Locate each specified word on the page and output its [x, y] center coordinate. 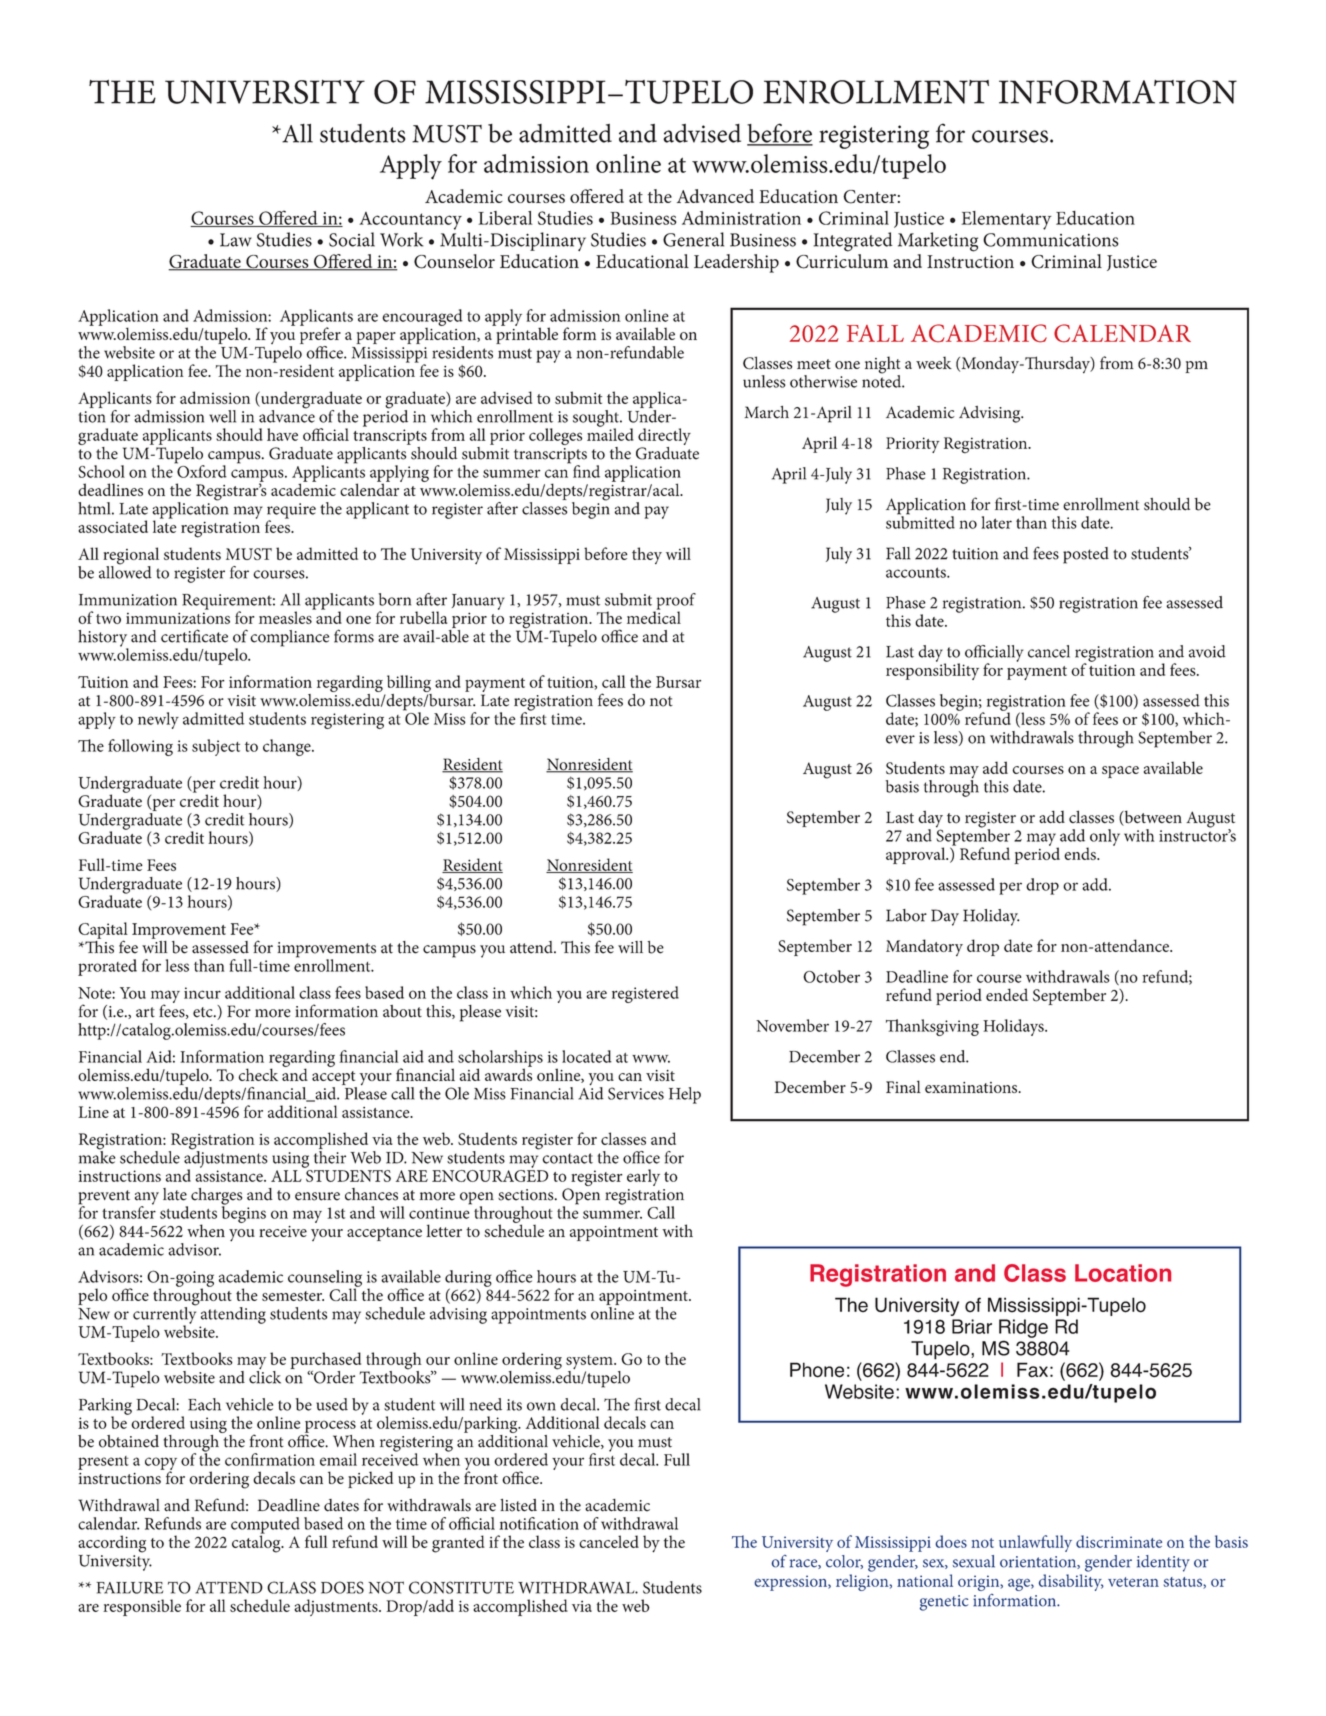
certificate [194, 636]
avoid [1207, 651]
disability [1071, 1582]
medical [654, 616]
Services [636, 1093]
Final [903, 1086]
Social [352, 239]
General [693, 239]
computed [265, 1526]
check [258, 1074]
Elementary [1006, 220]
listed [518, 1505]
